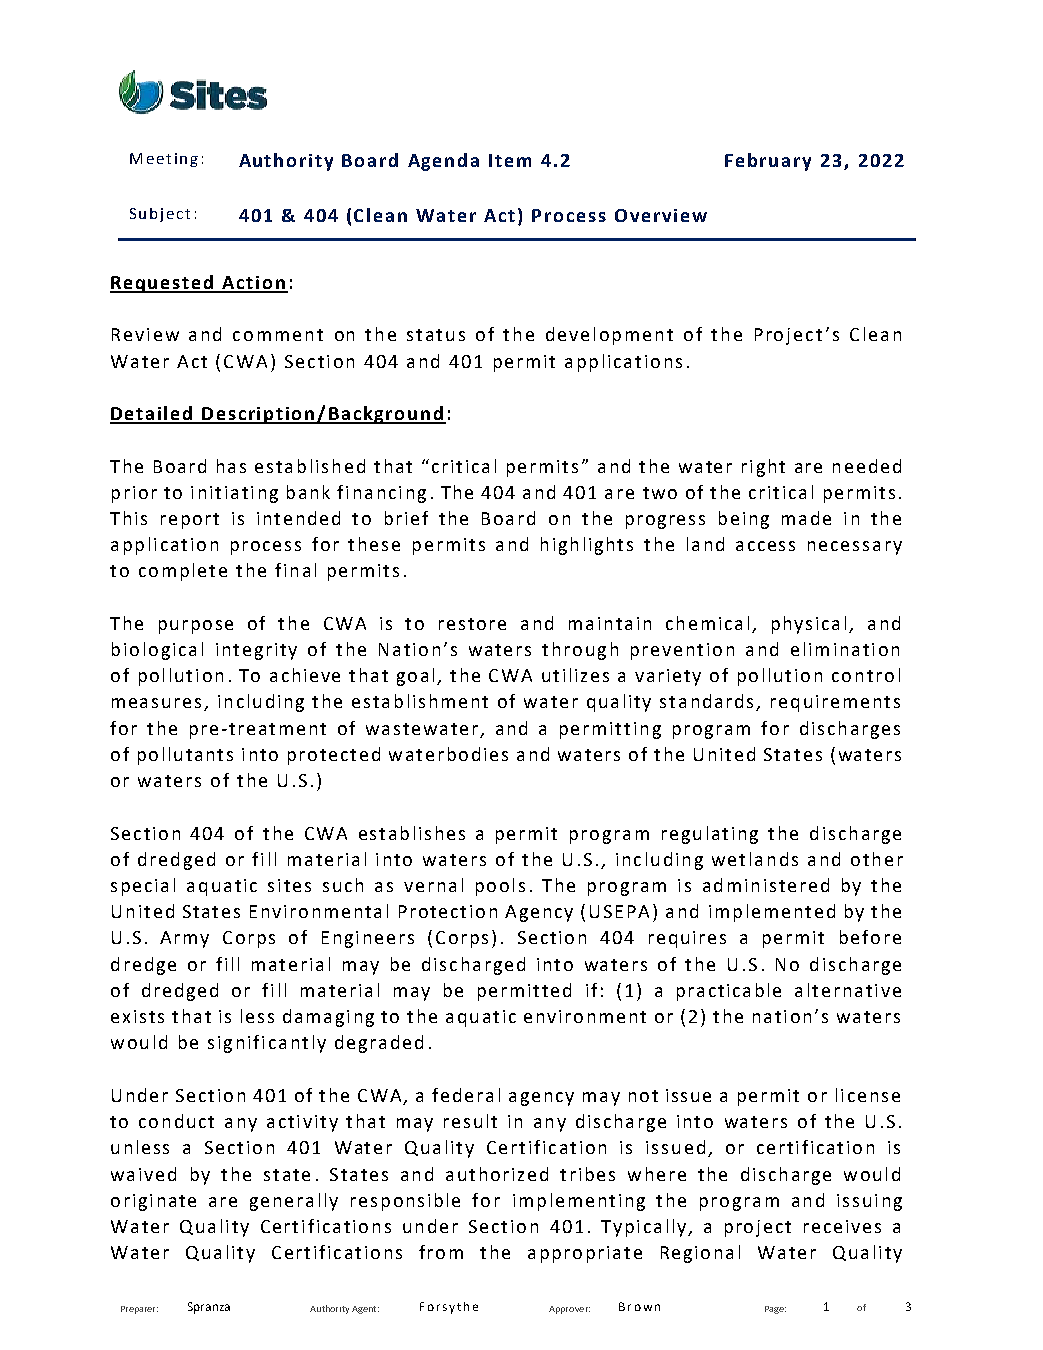 The image size is (1043, 1350). What do you see at coordinates (729, 992) in the screenshot?
I see `practicable` at bounding box center [729, 992].
